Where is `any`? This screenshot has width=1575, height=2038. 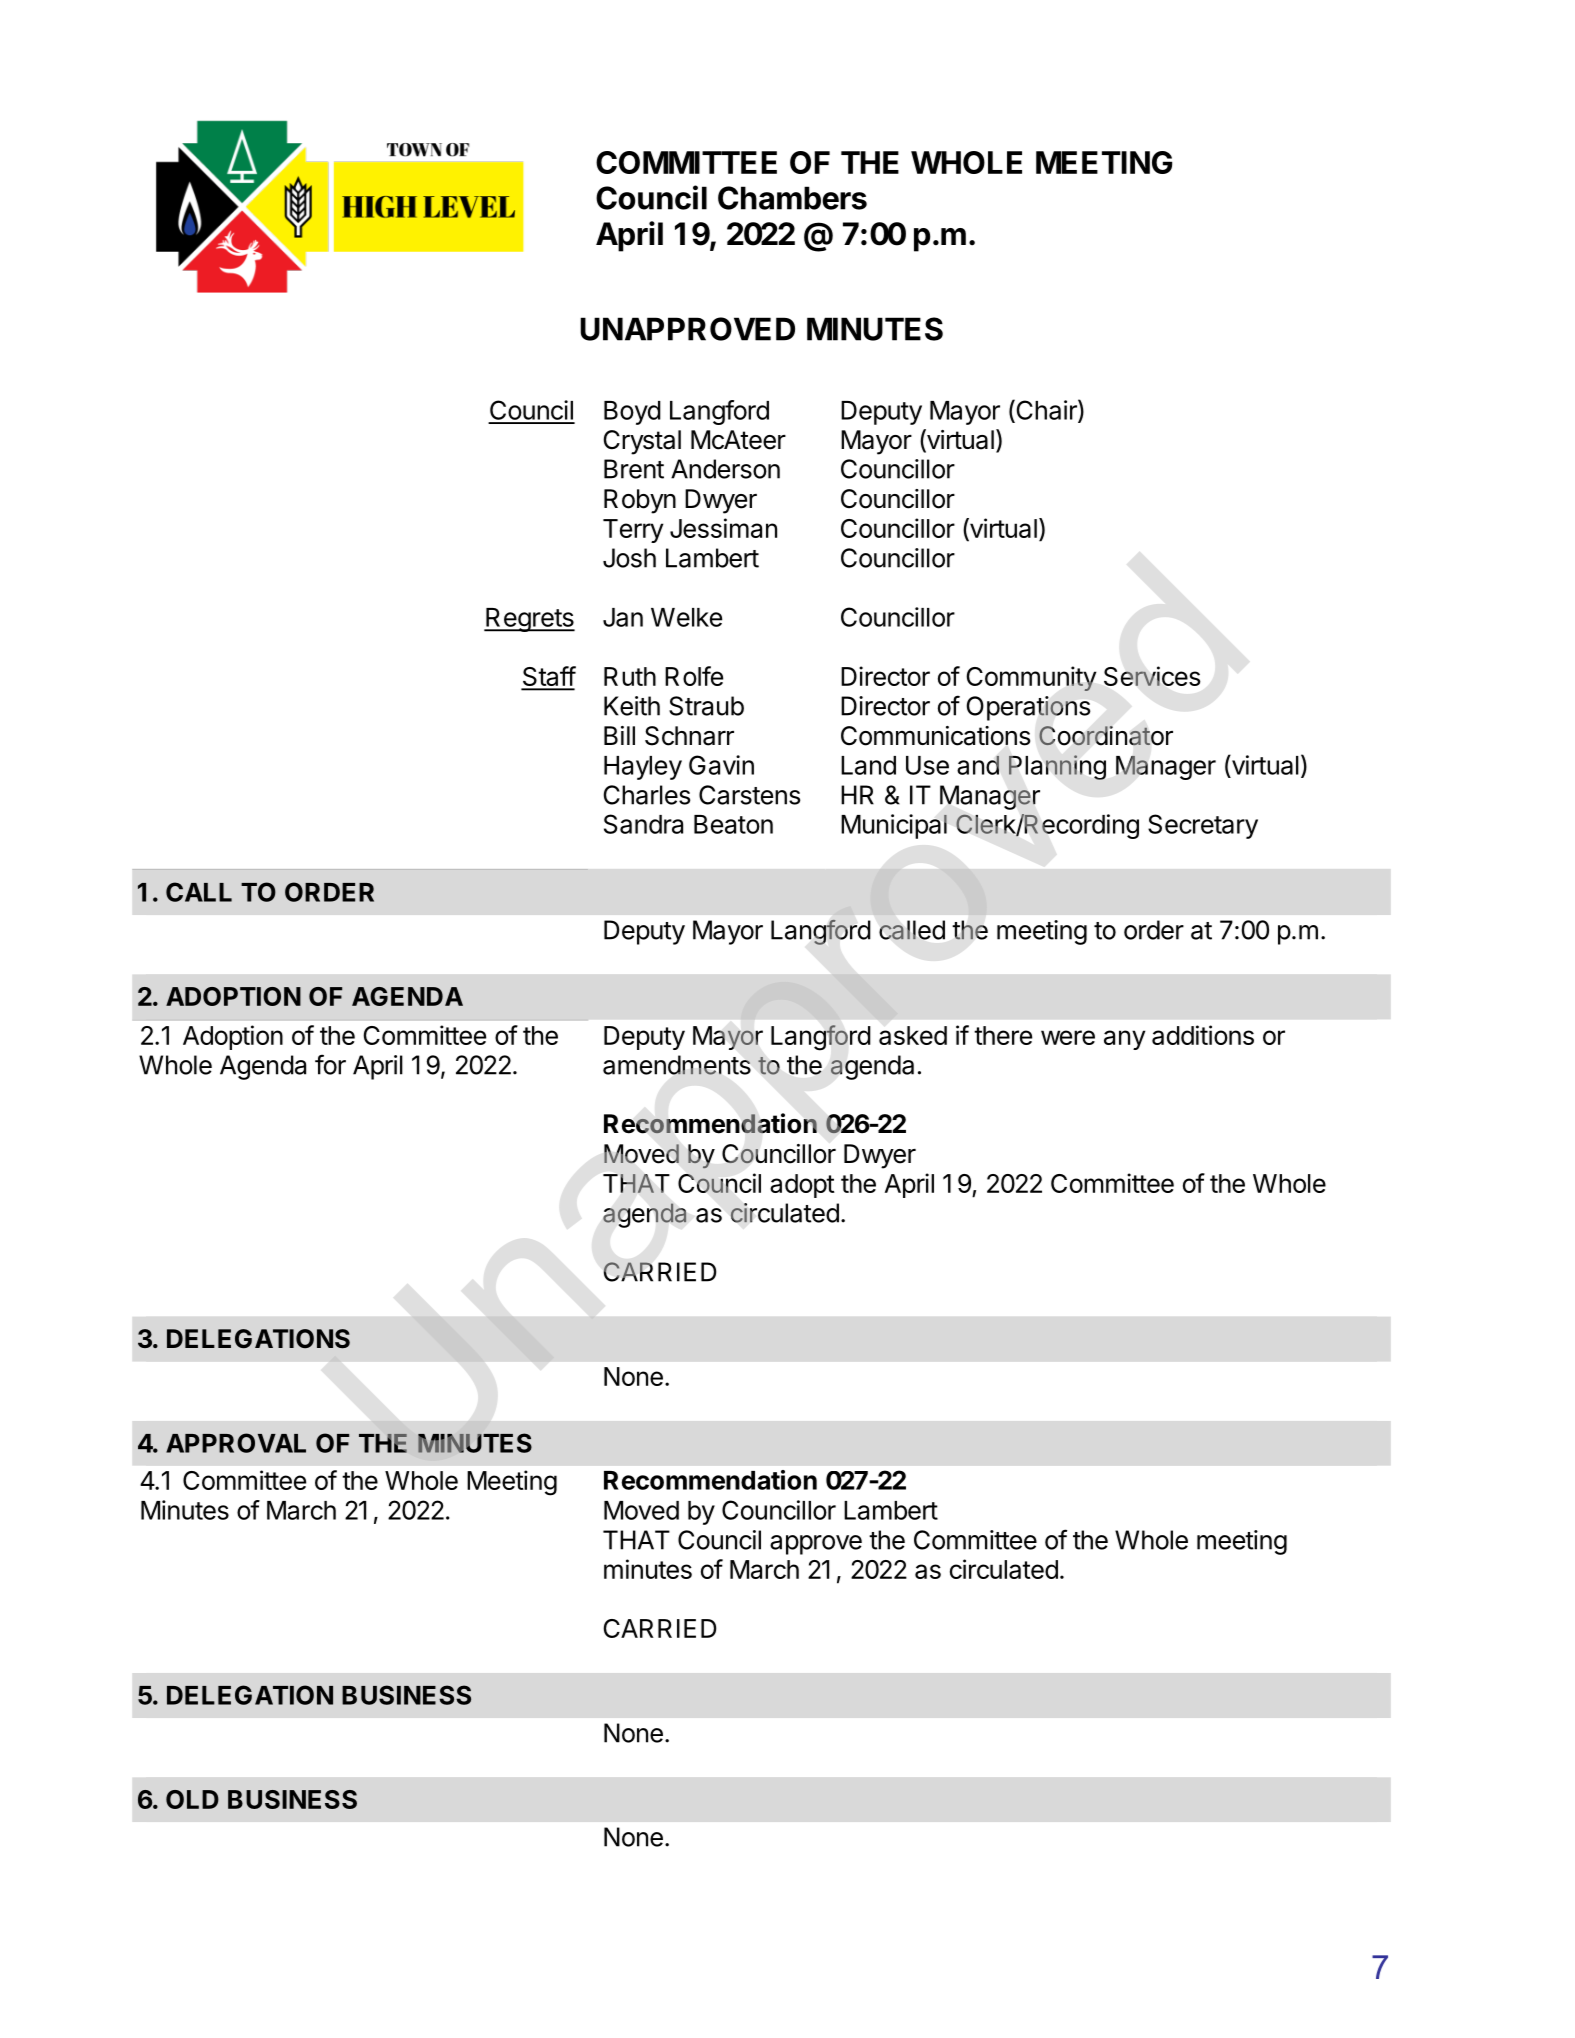 any is located at coordinates (1124, 1040).
